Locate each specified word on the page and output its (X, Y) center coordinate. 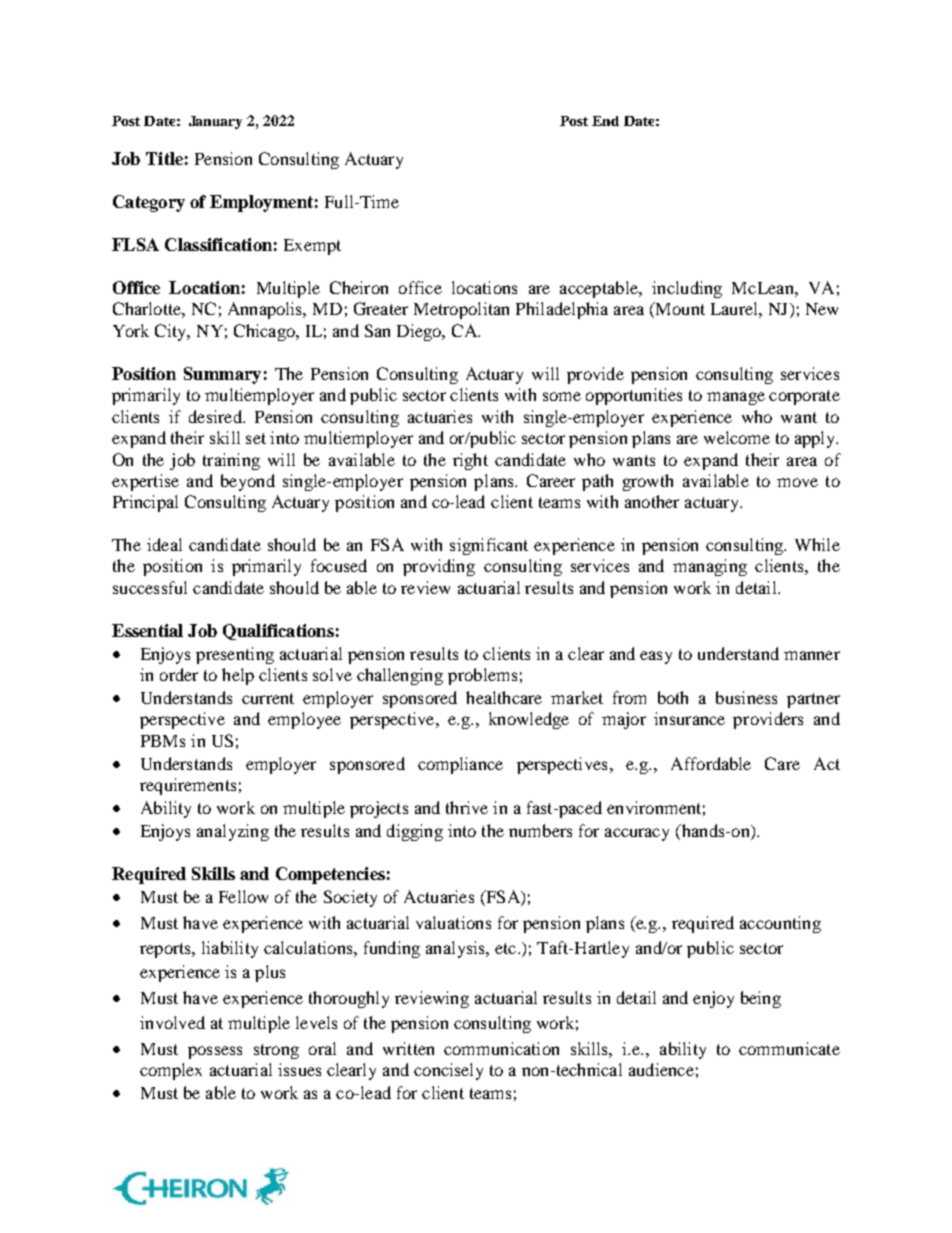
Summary (222, 375)
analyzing (233, 832)
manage (736, 398)
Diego (420, 332)
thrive (467, 807)
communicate (789, 1048)
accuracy (637, 834)
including (687, 289)
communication (501, 1048)
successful (150, 587)
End (605, 121)
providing (439, 567)
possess (215, 1052)
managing (710, 567)
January (215, 122)
